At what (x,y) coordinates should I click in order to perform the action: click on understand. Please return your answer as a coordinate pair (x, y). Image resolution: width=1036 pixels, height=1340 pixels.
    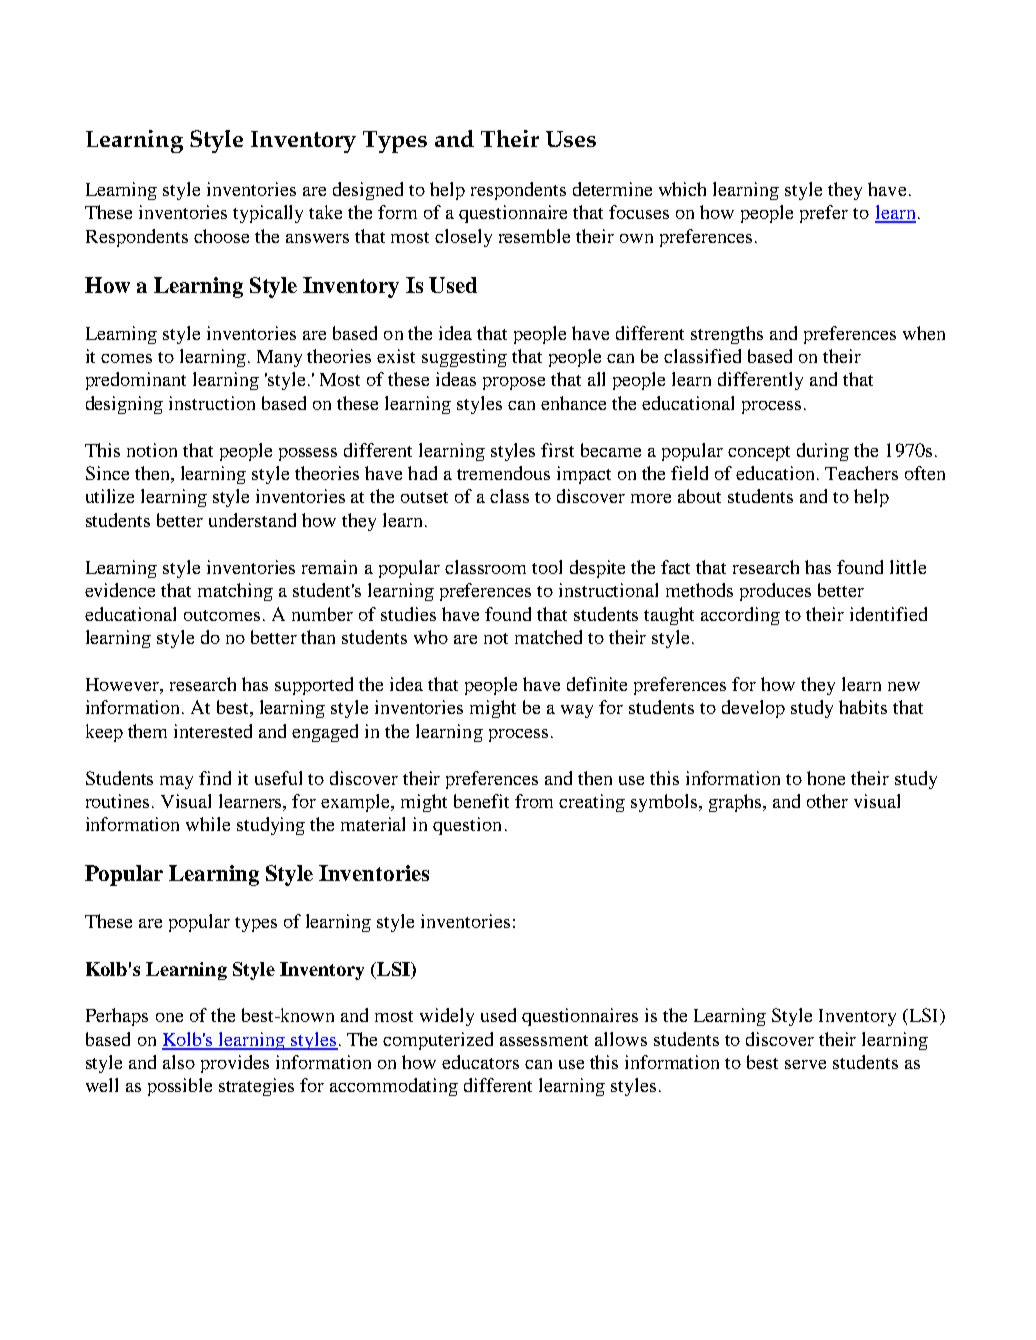
    Looking at the image, I should click on (252, 520).
